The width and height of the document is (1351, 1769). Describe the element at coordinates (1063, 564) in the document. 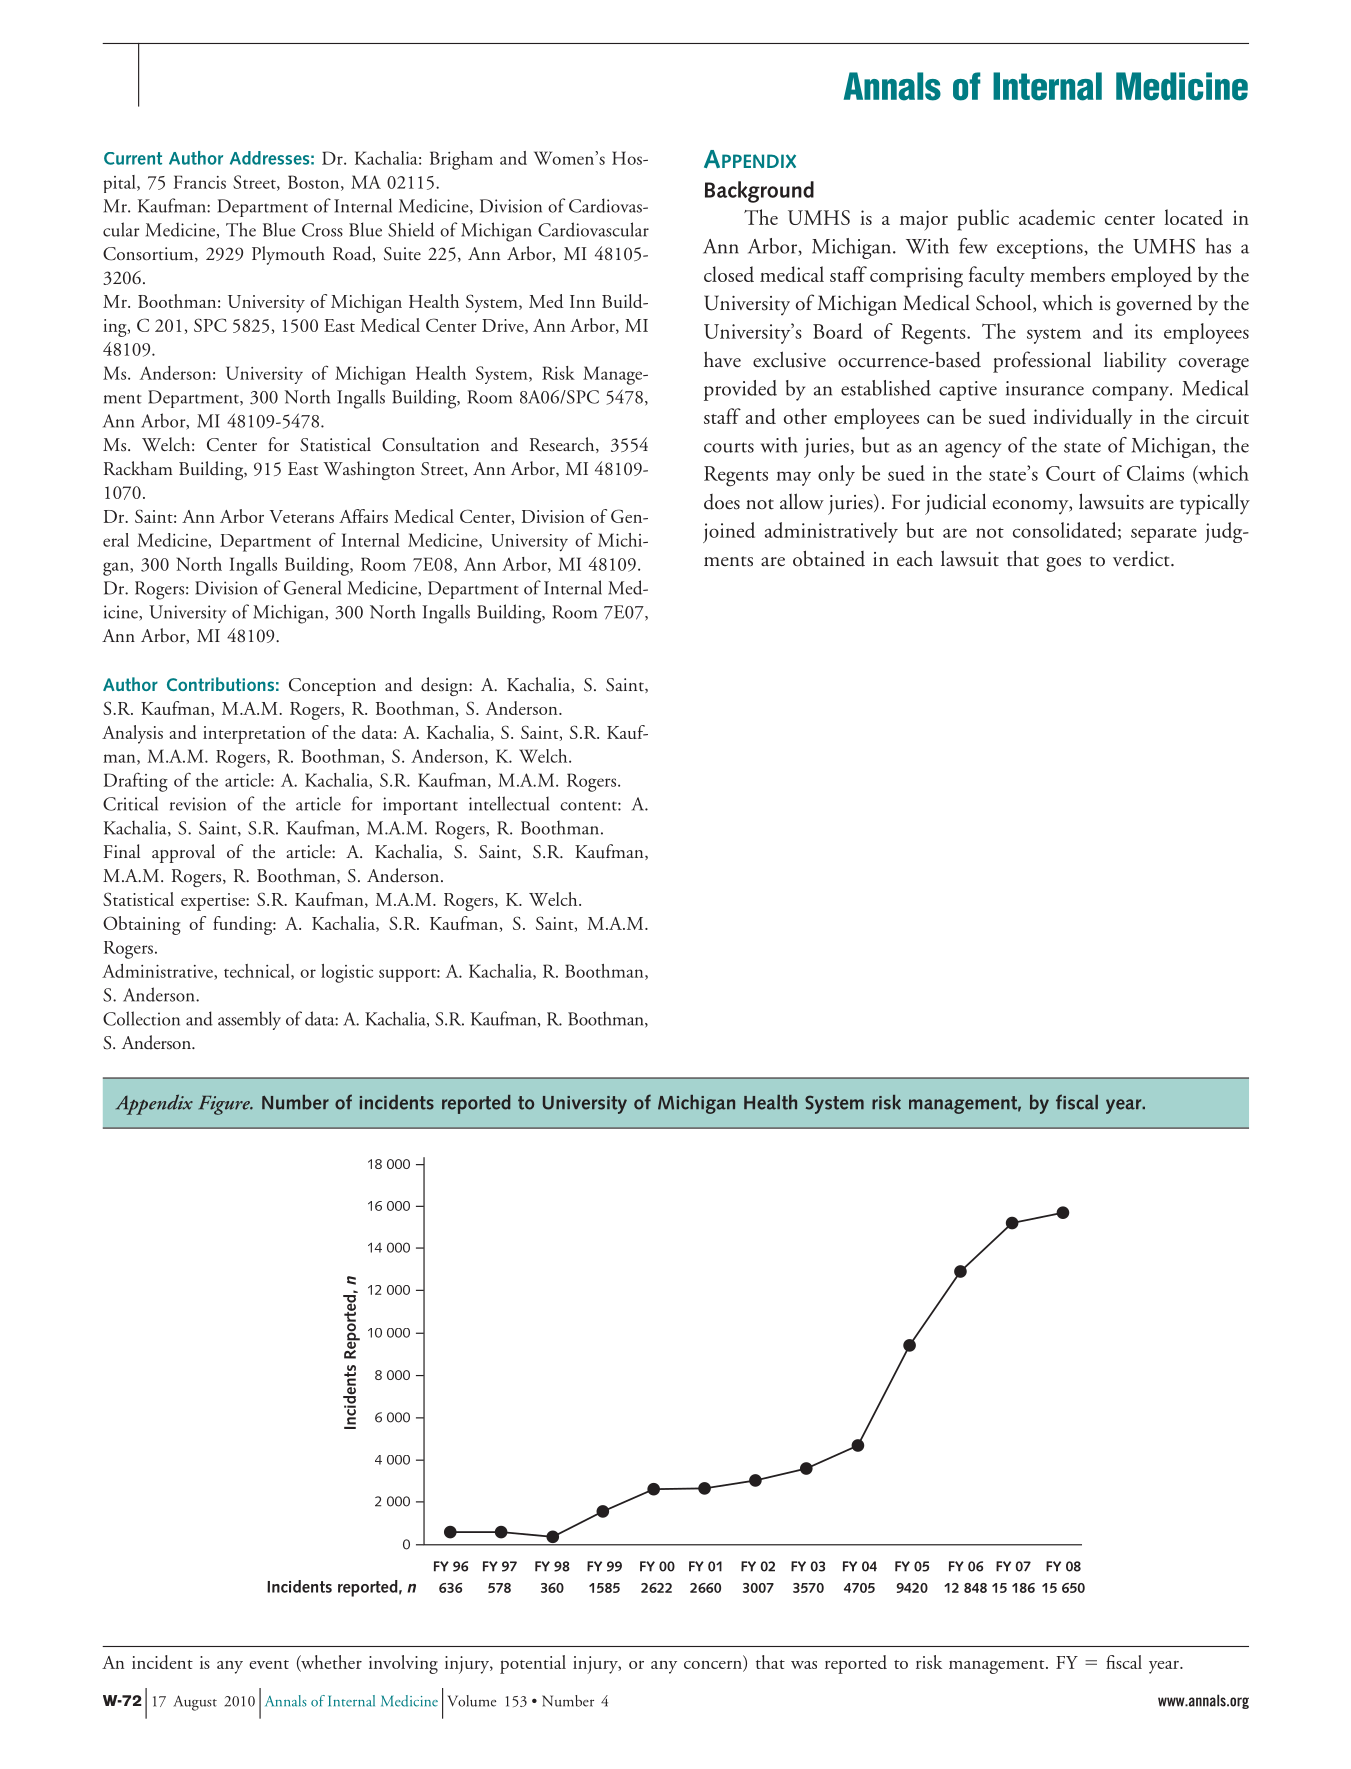

I see `goes` at that location.
